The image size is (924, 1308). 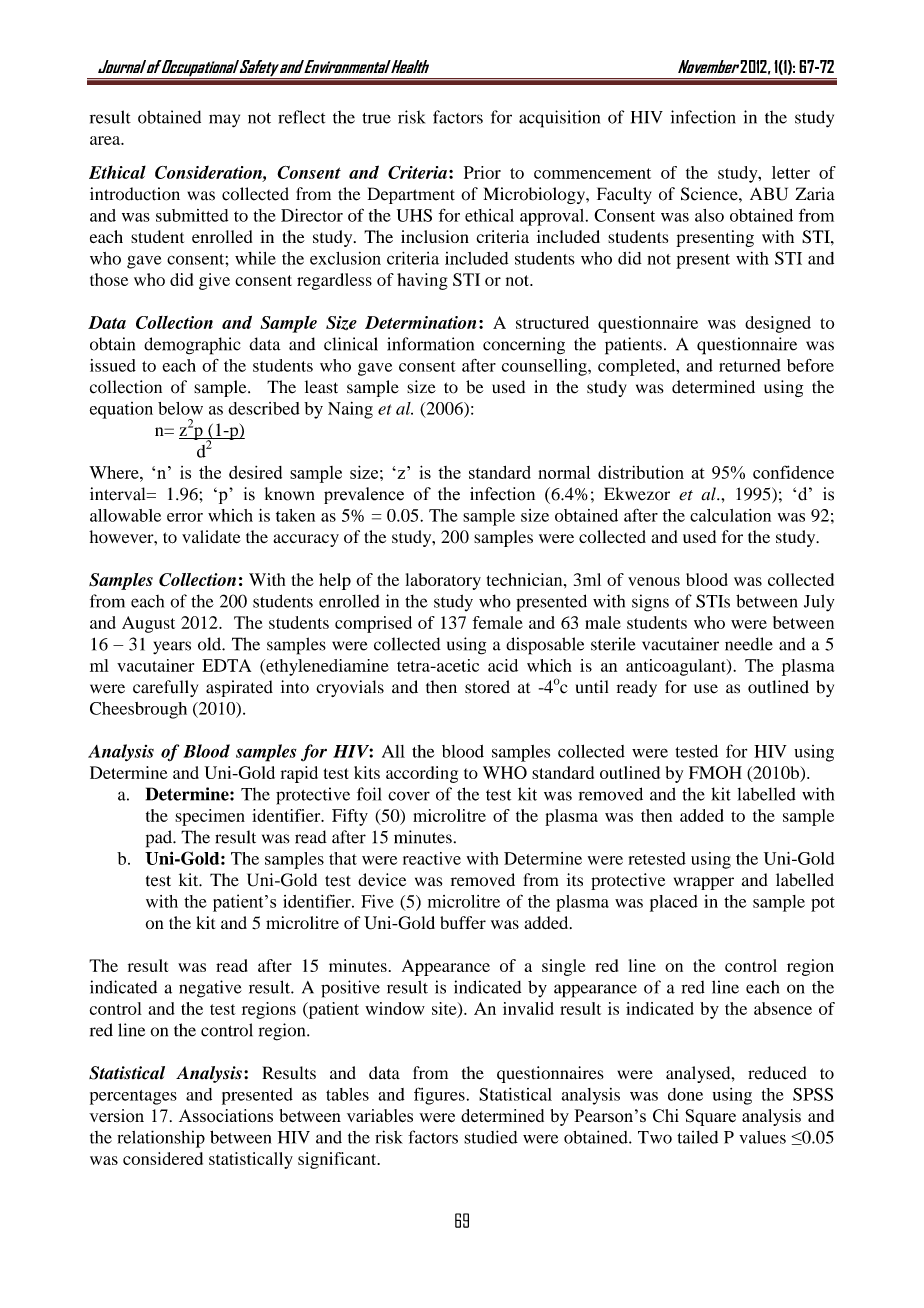 I want to click on specimen, so click(x=210, y=817).
